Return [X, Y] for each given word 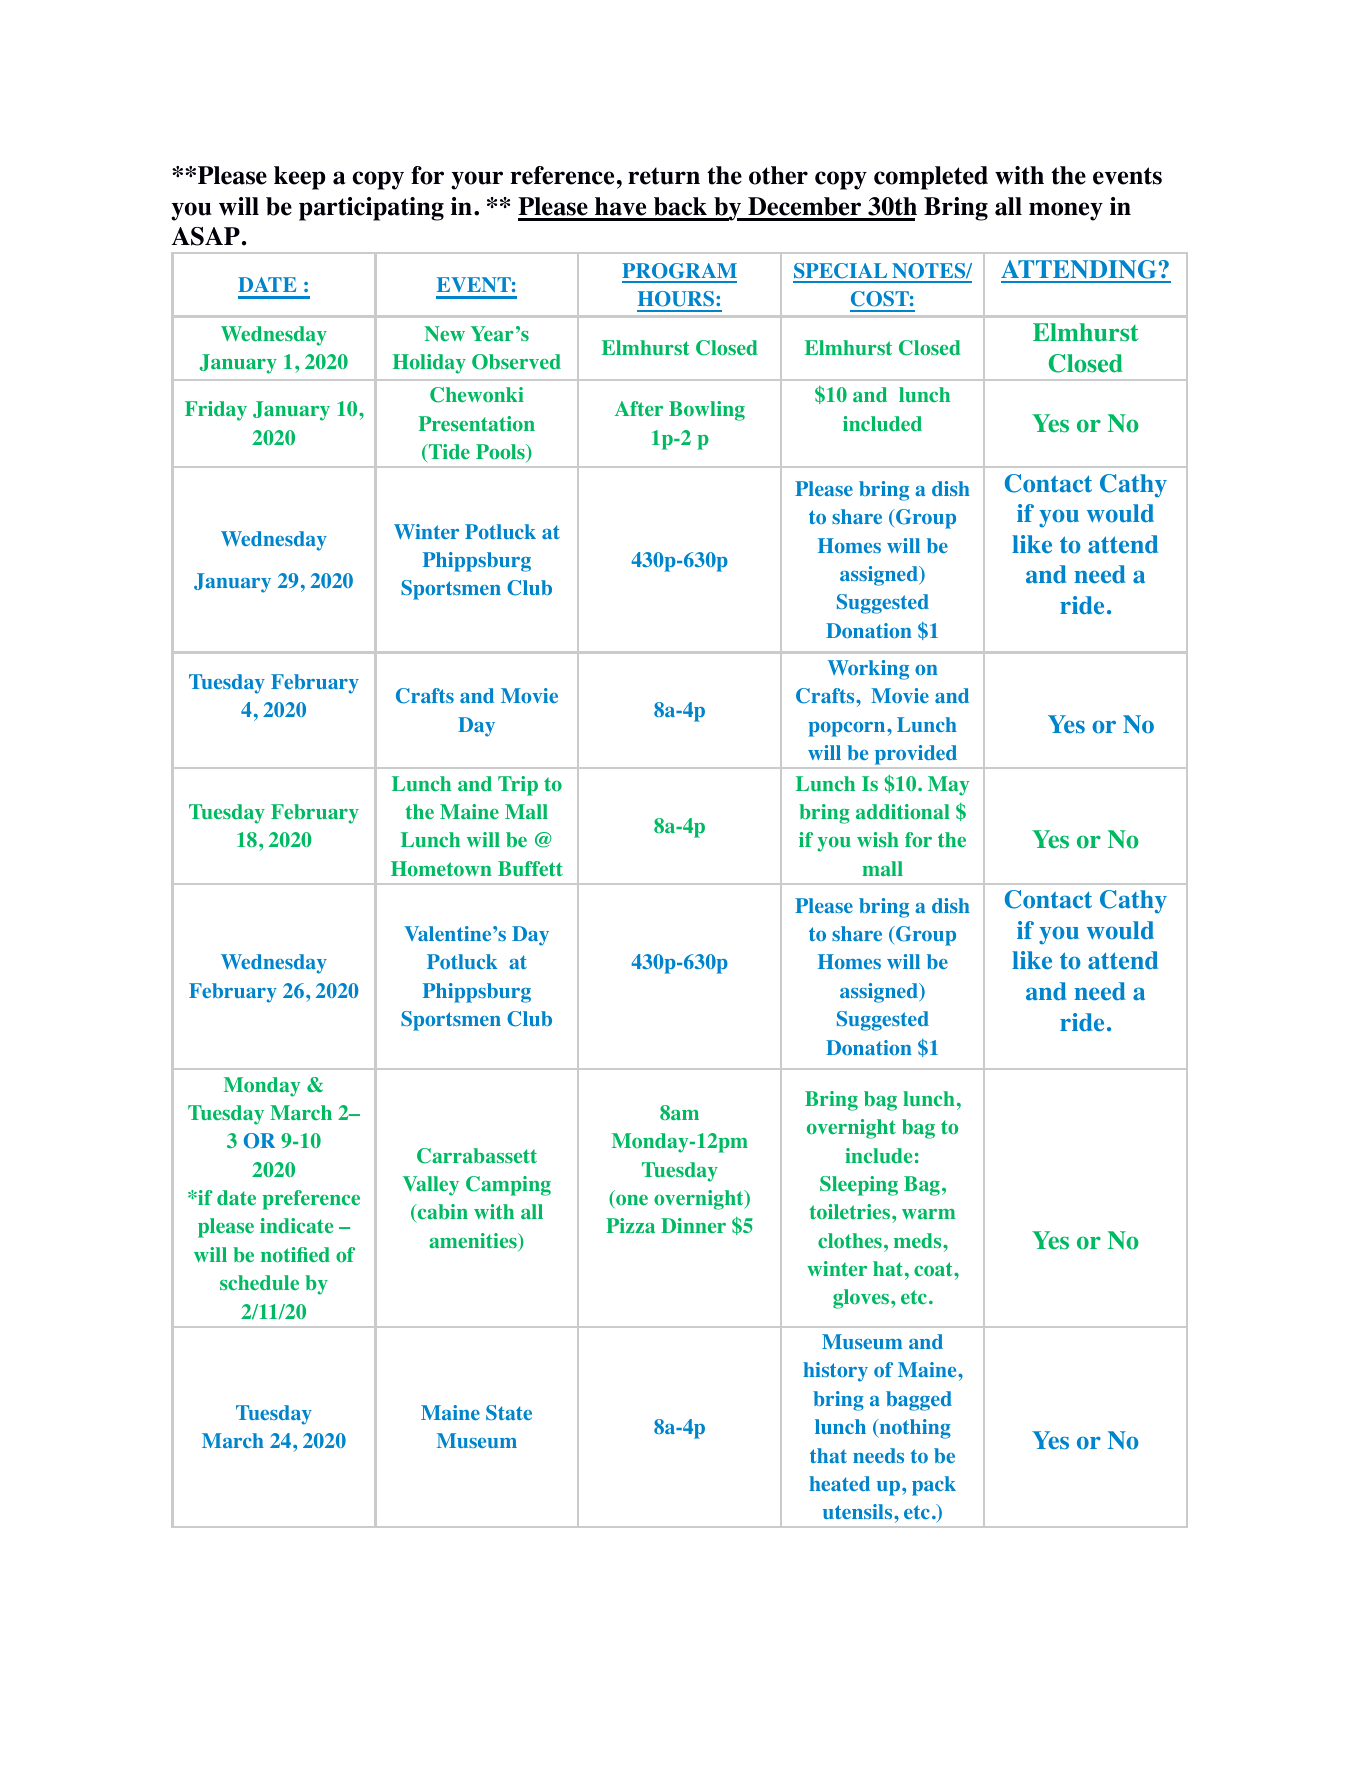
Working [868, 670]
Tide [448, 453]
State [509, 1412]
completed [931, 178]
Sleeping [859, 1186]
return [664, 176]
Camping [508, 1186]
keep [300, 178]
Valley [431, 1186]
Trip [518, 786]
